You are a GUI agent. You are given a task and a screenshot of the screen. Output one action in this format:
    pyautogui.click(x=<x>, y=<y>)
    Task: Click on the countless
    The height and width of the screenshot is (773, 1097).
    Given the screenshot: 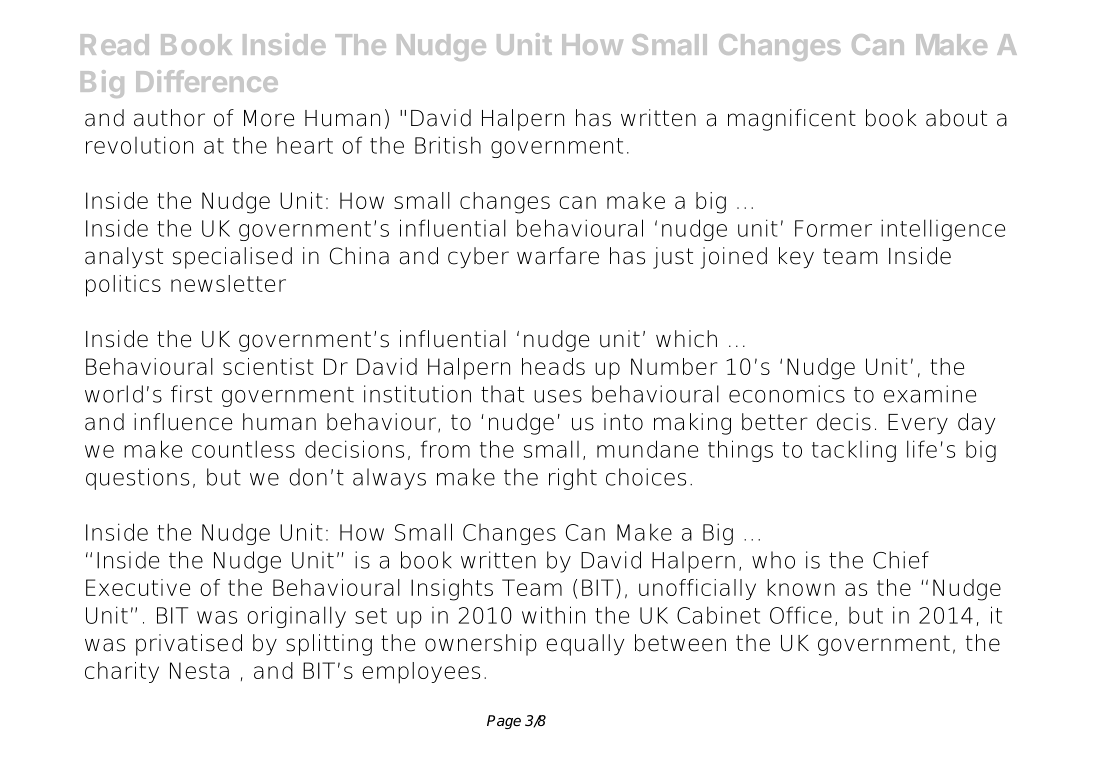 What is the action you would take?
    pyautogui.click(x=243, y=449)
